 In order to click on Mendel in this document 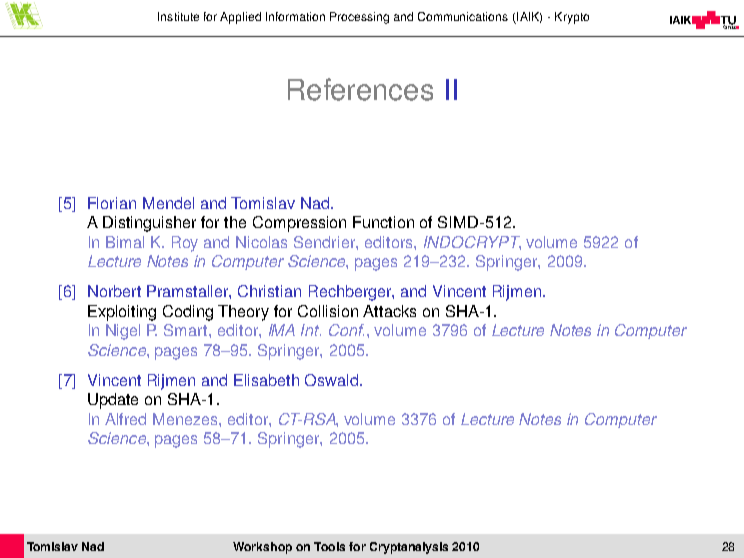, I will do `click(168, 203)`.
